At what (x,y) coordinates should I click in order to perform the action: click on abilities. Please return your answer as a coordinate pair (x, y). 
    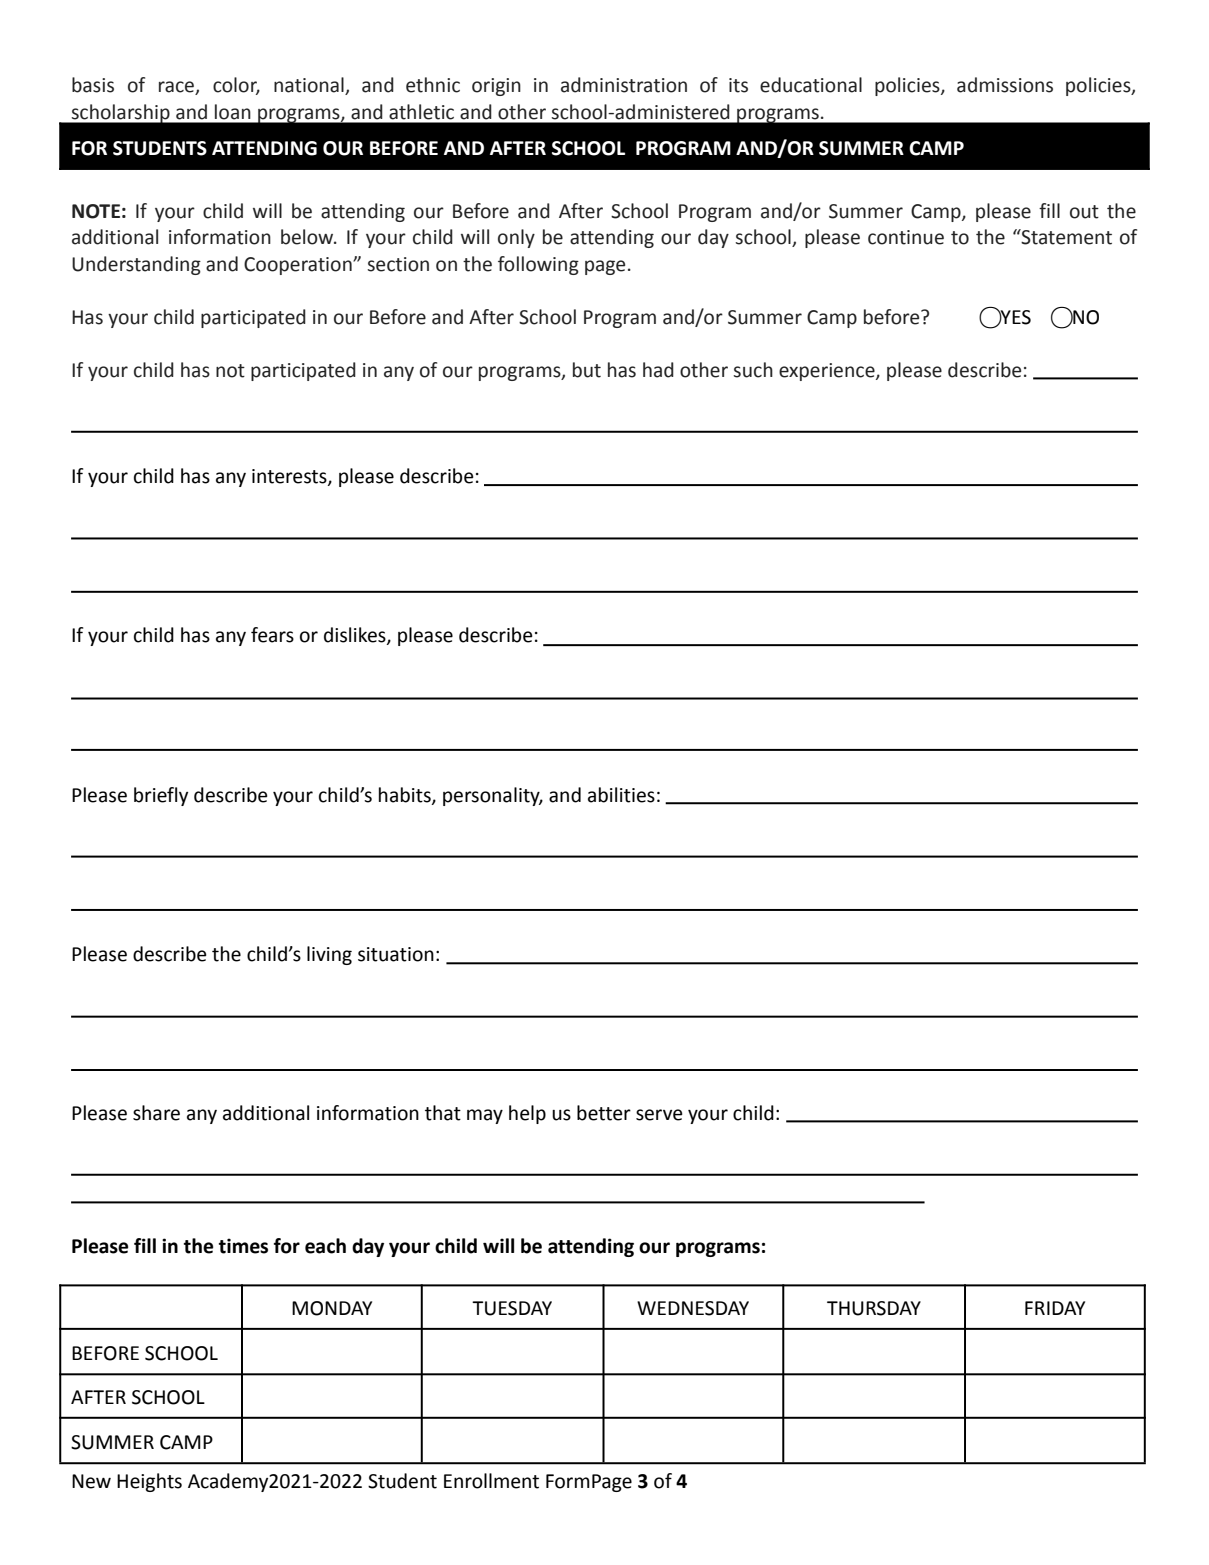
    Looking at the image, I should click on (621, 795).
